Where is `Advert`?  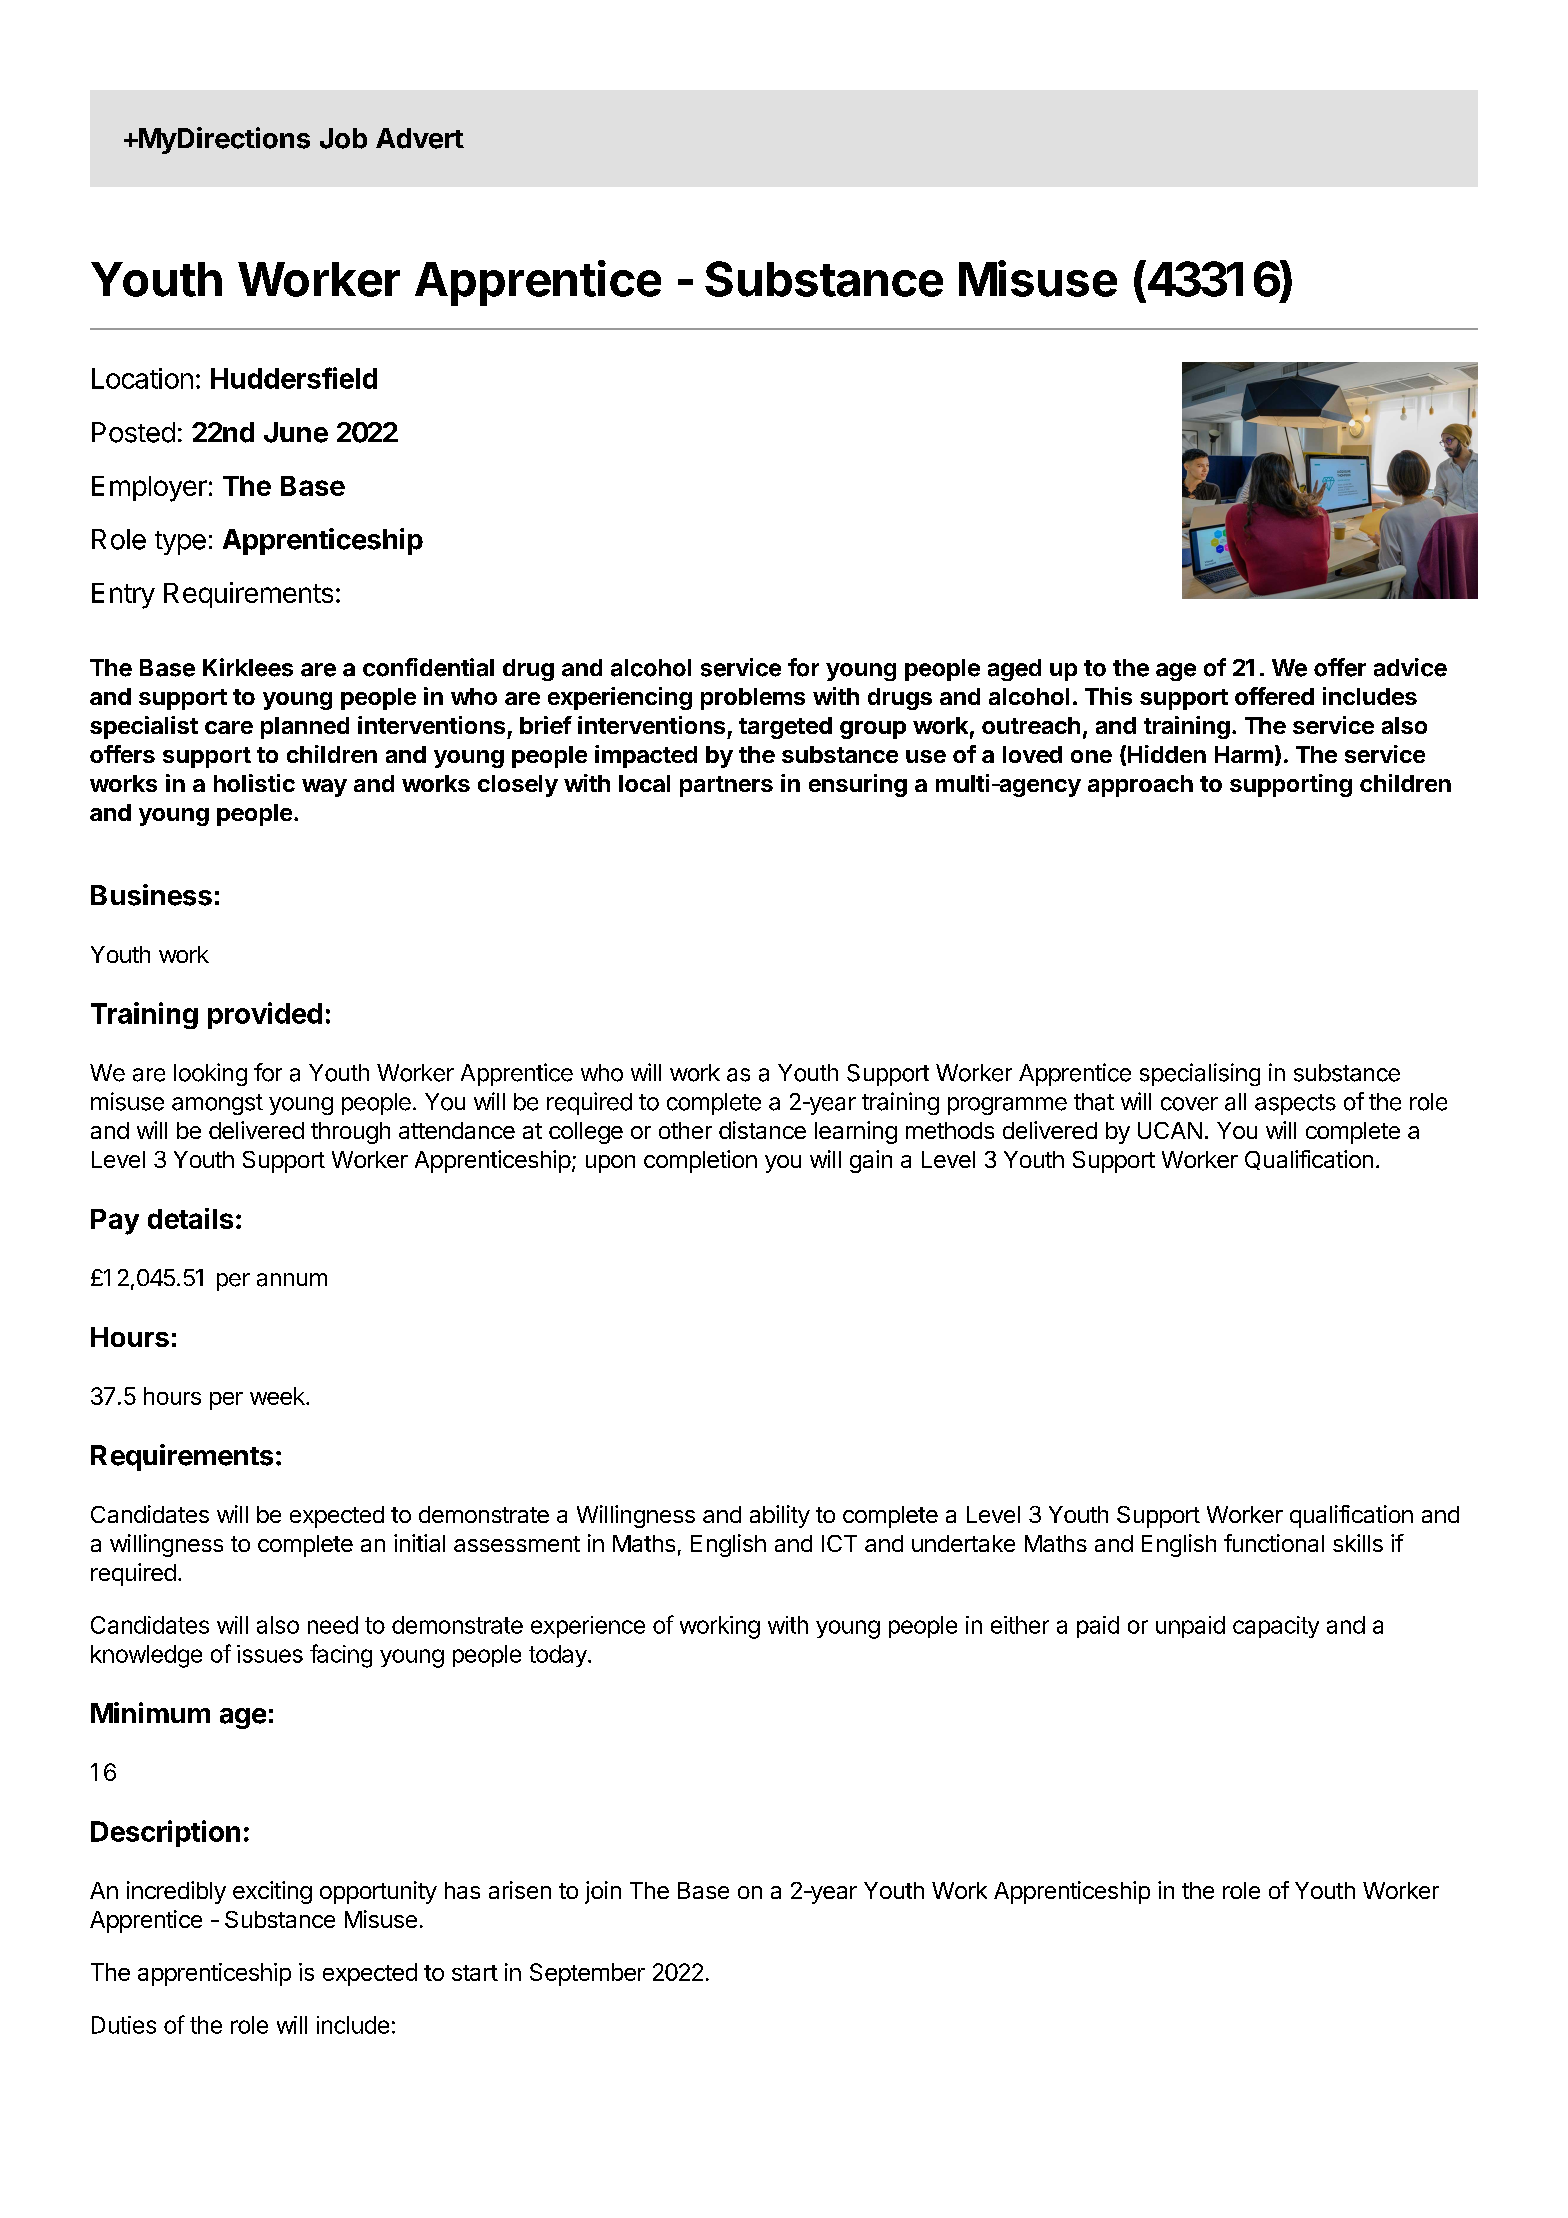
Advert is located at coordinates (420, 138).
